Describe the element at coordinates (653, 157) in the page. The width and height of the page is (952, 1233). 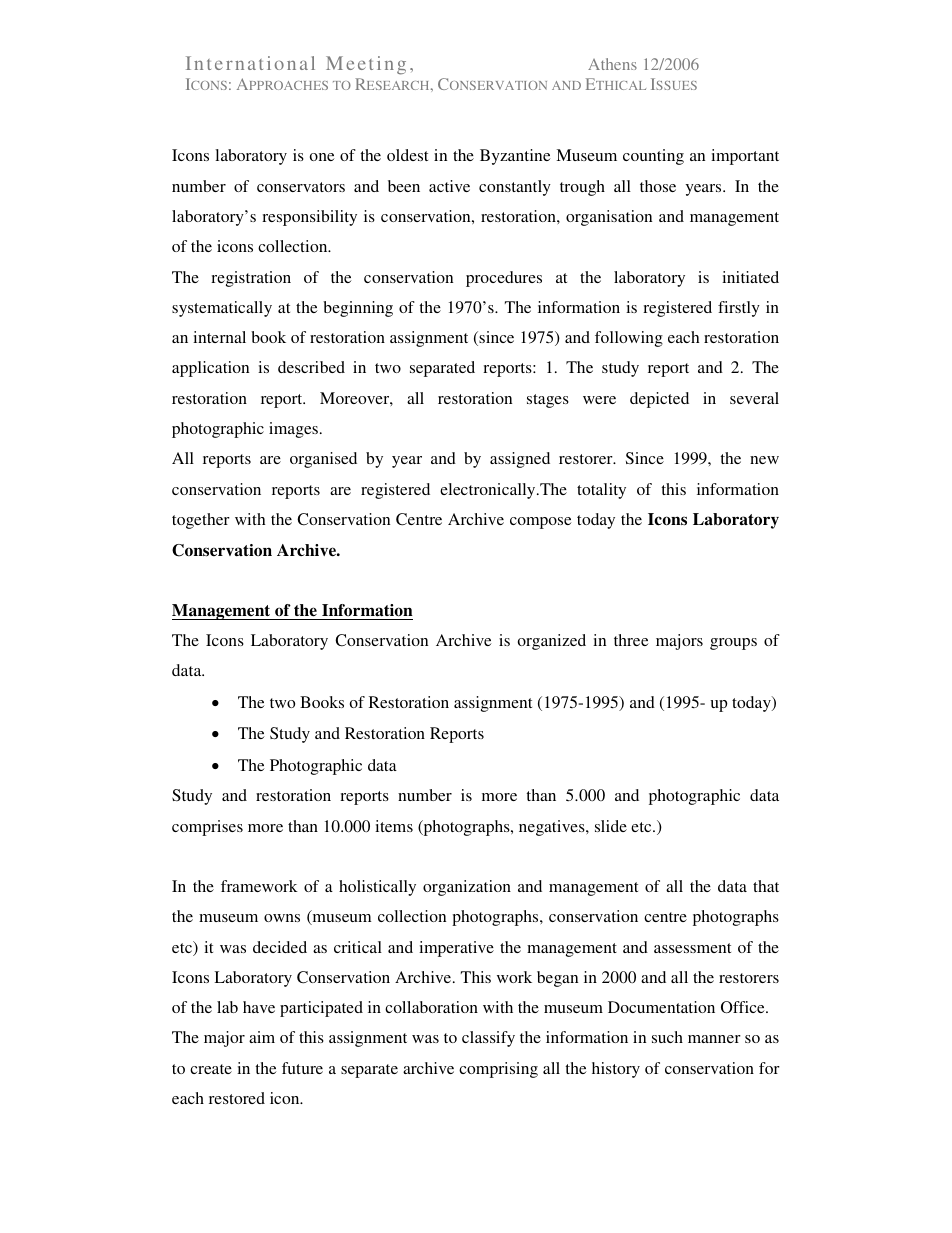
I see `counting` at that location.
